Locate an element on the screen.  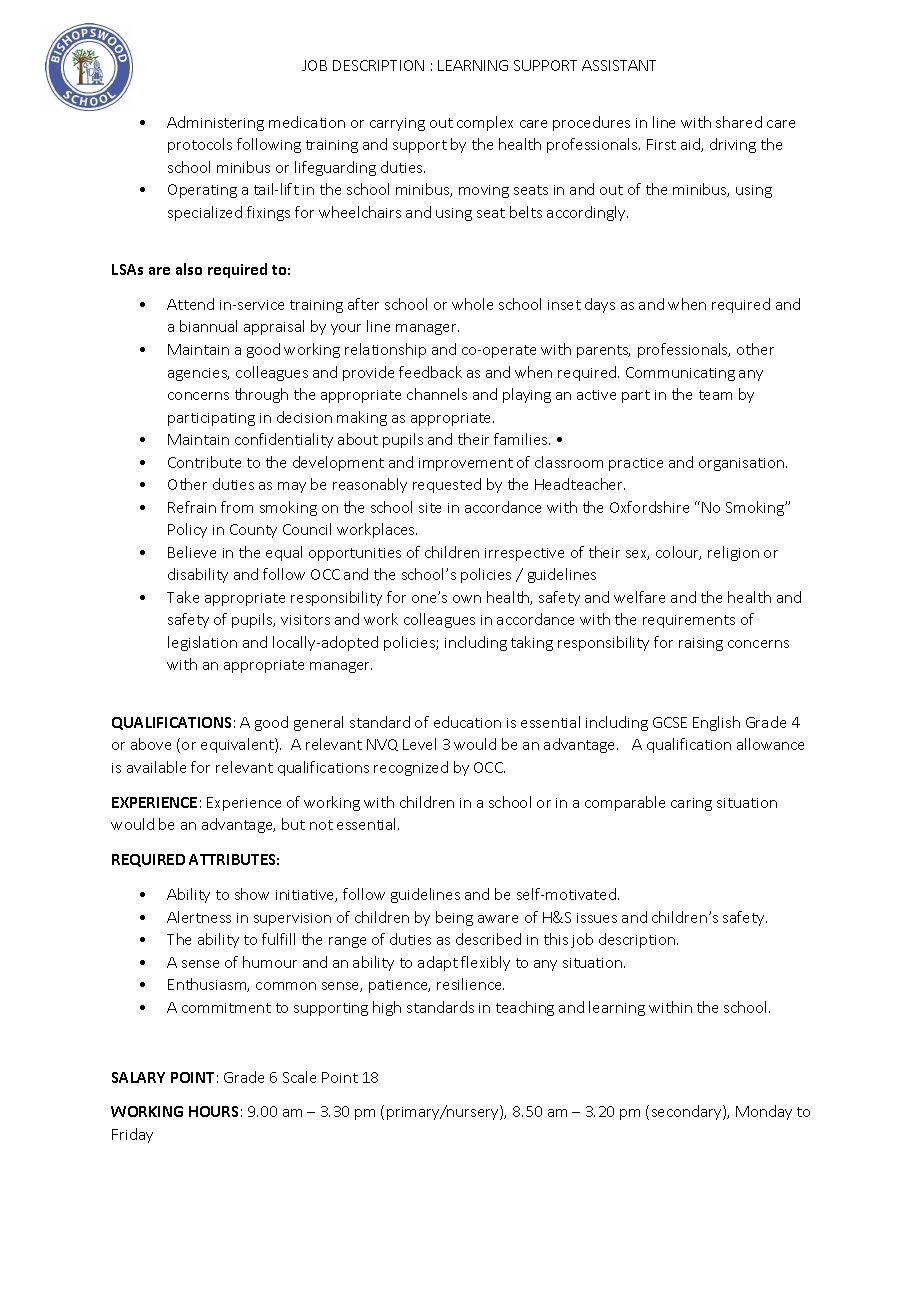
Administering is located at coordinates (215, 123).
